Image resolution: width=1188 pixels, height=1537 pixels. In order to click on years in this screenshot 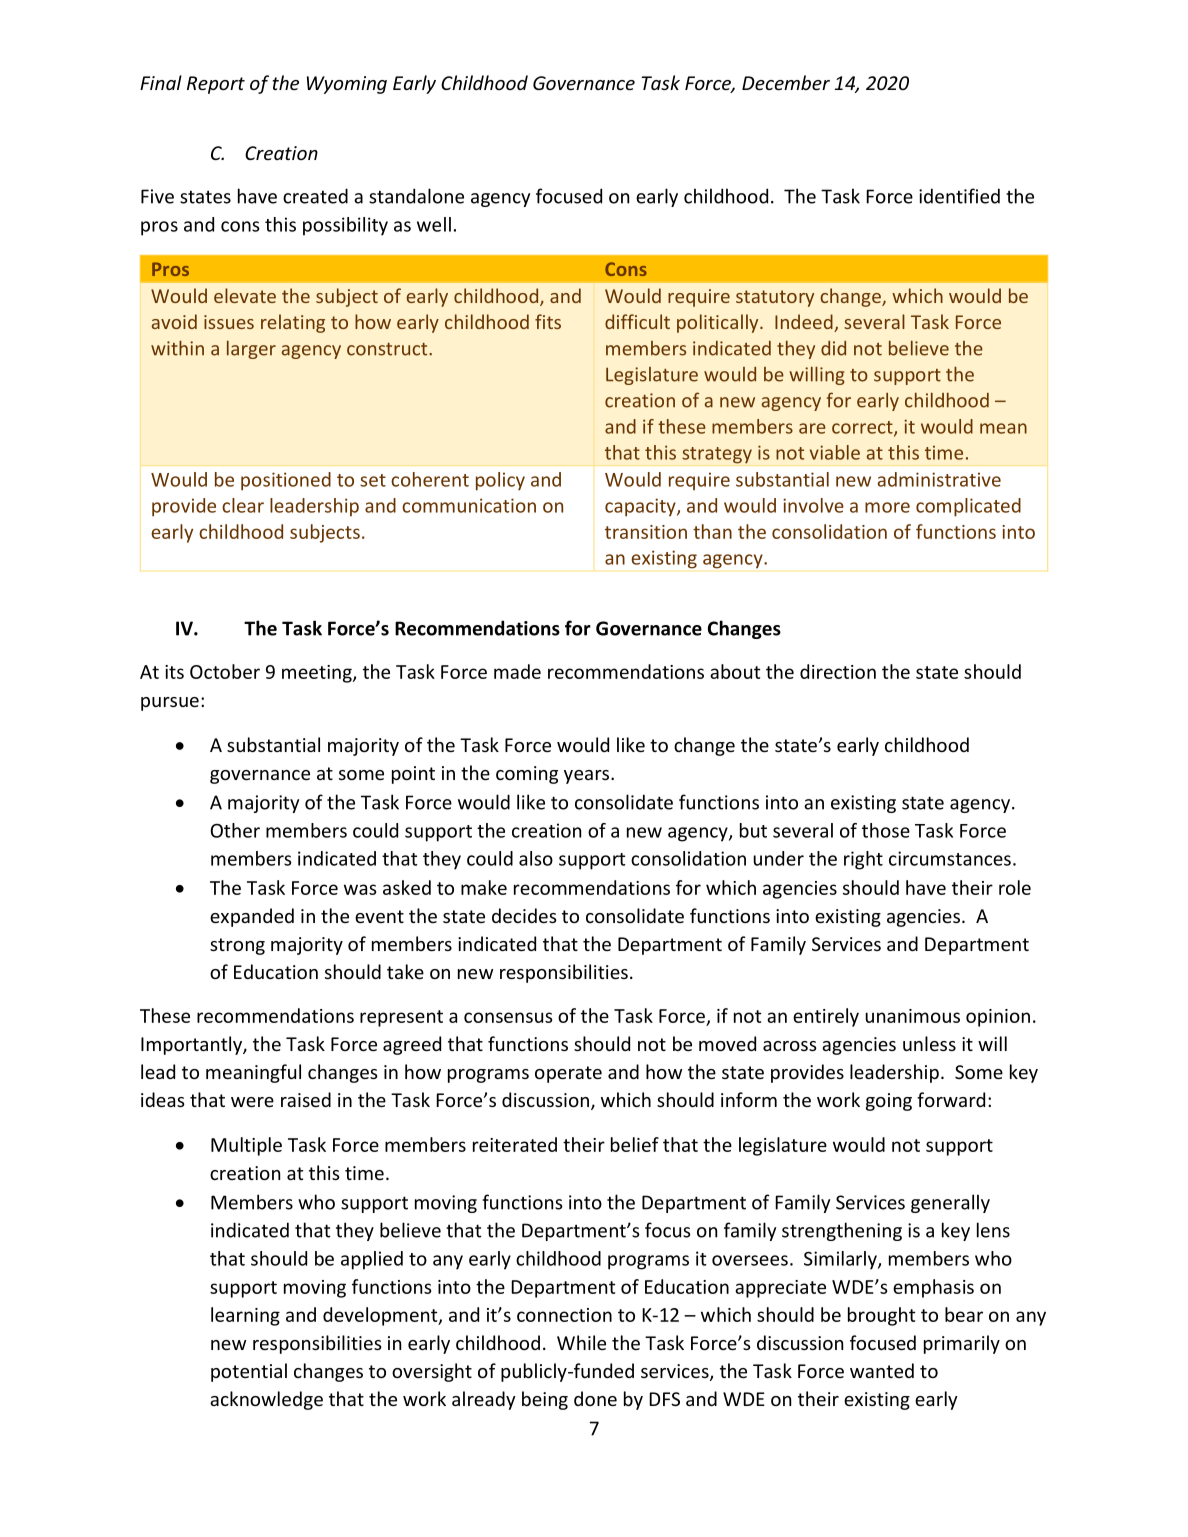, I will do `click(588, 777)`.
